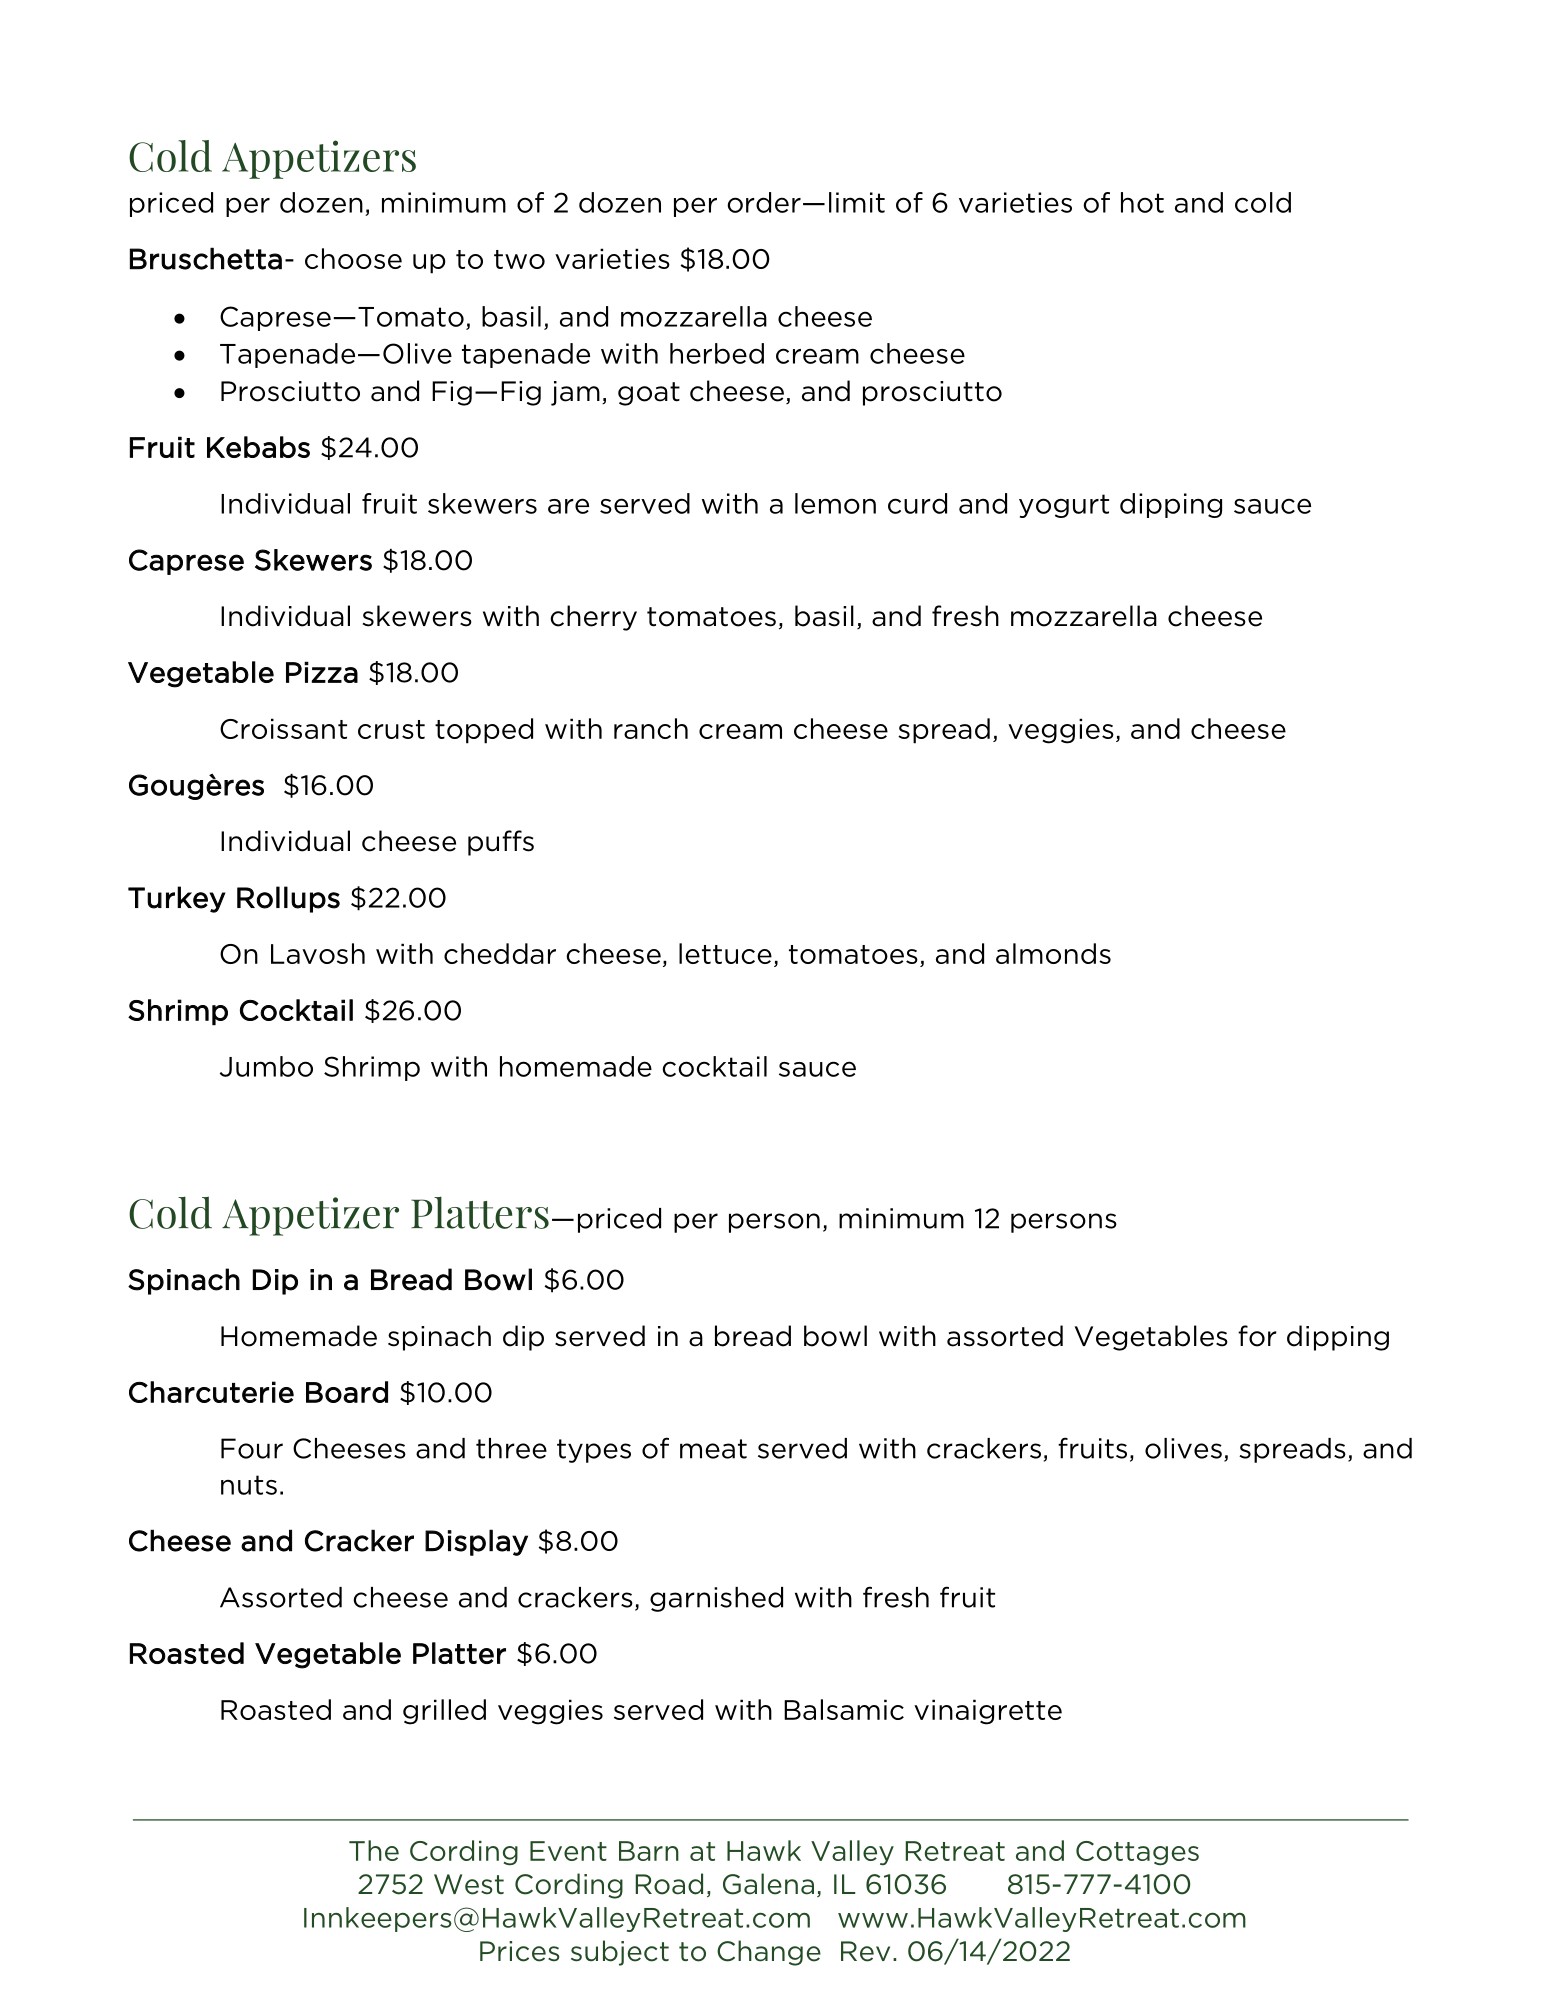 Image resolution: width=1549 pixels, height=2004 pixels. What do you see at coordinates (374, 1850) in the screenshot?
I see `The` at bounding box center [374, 1850].
